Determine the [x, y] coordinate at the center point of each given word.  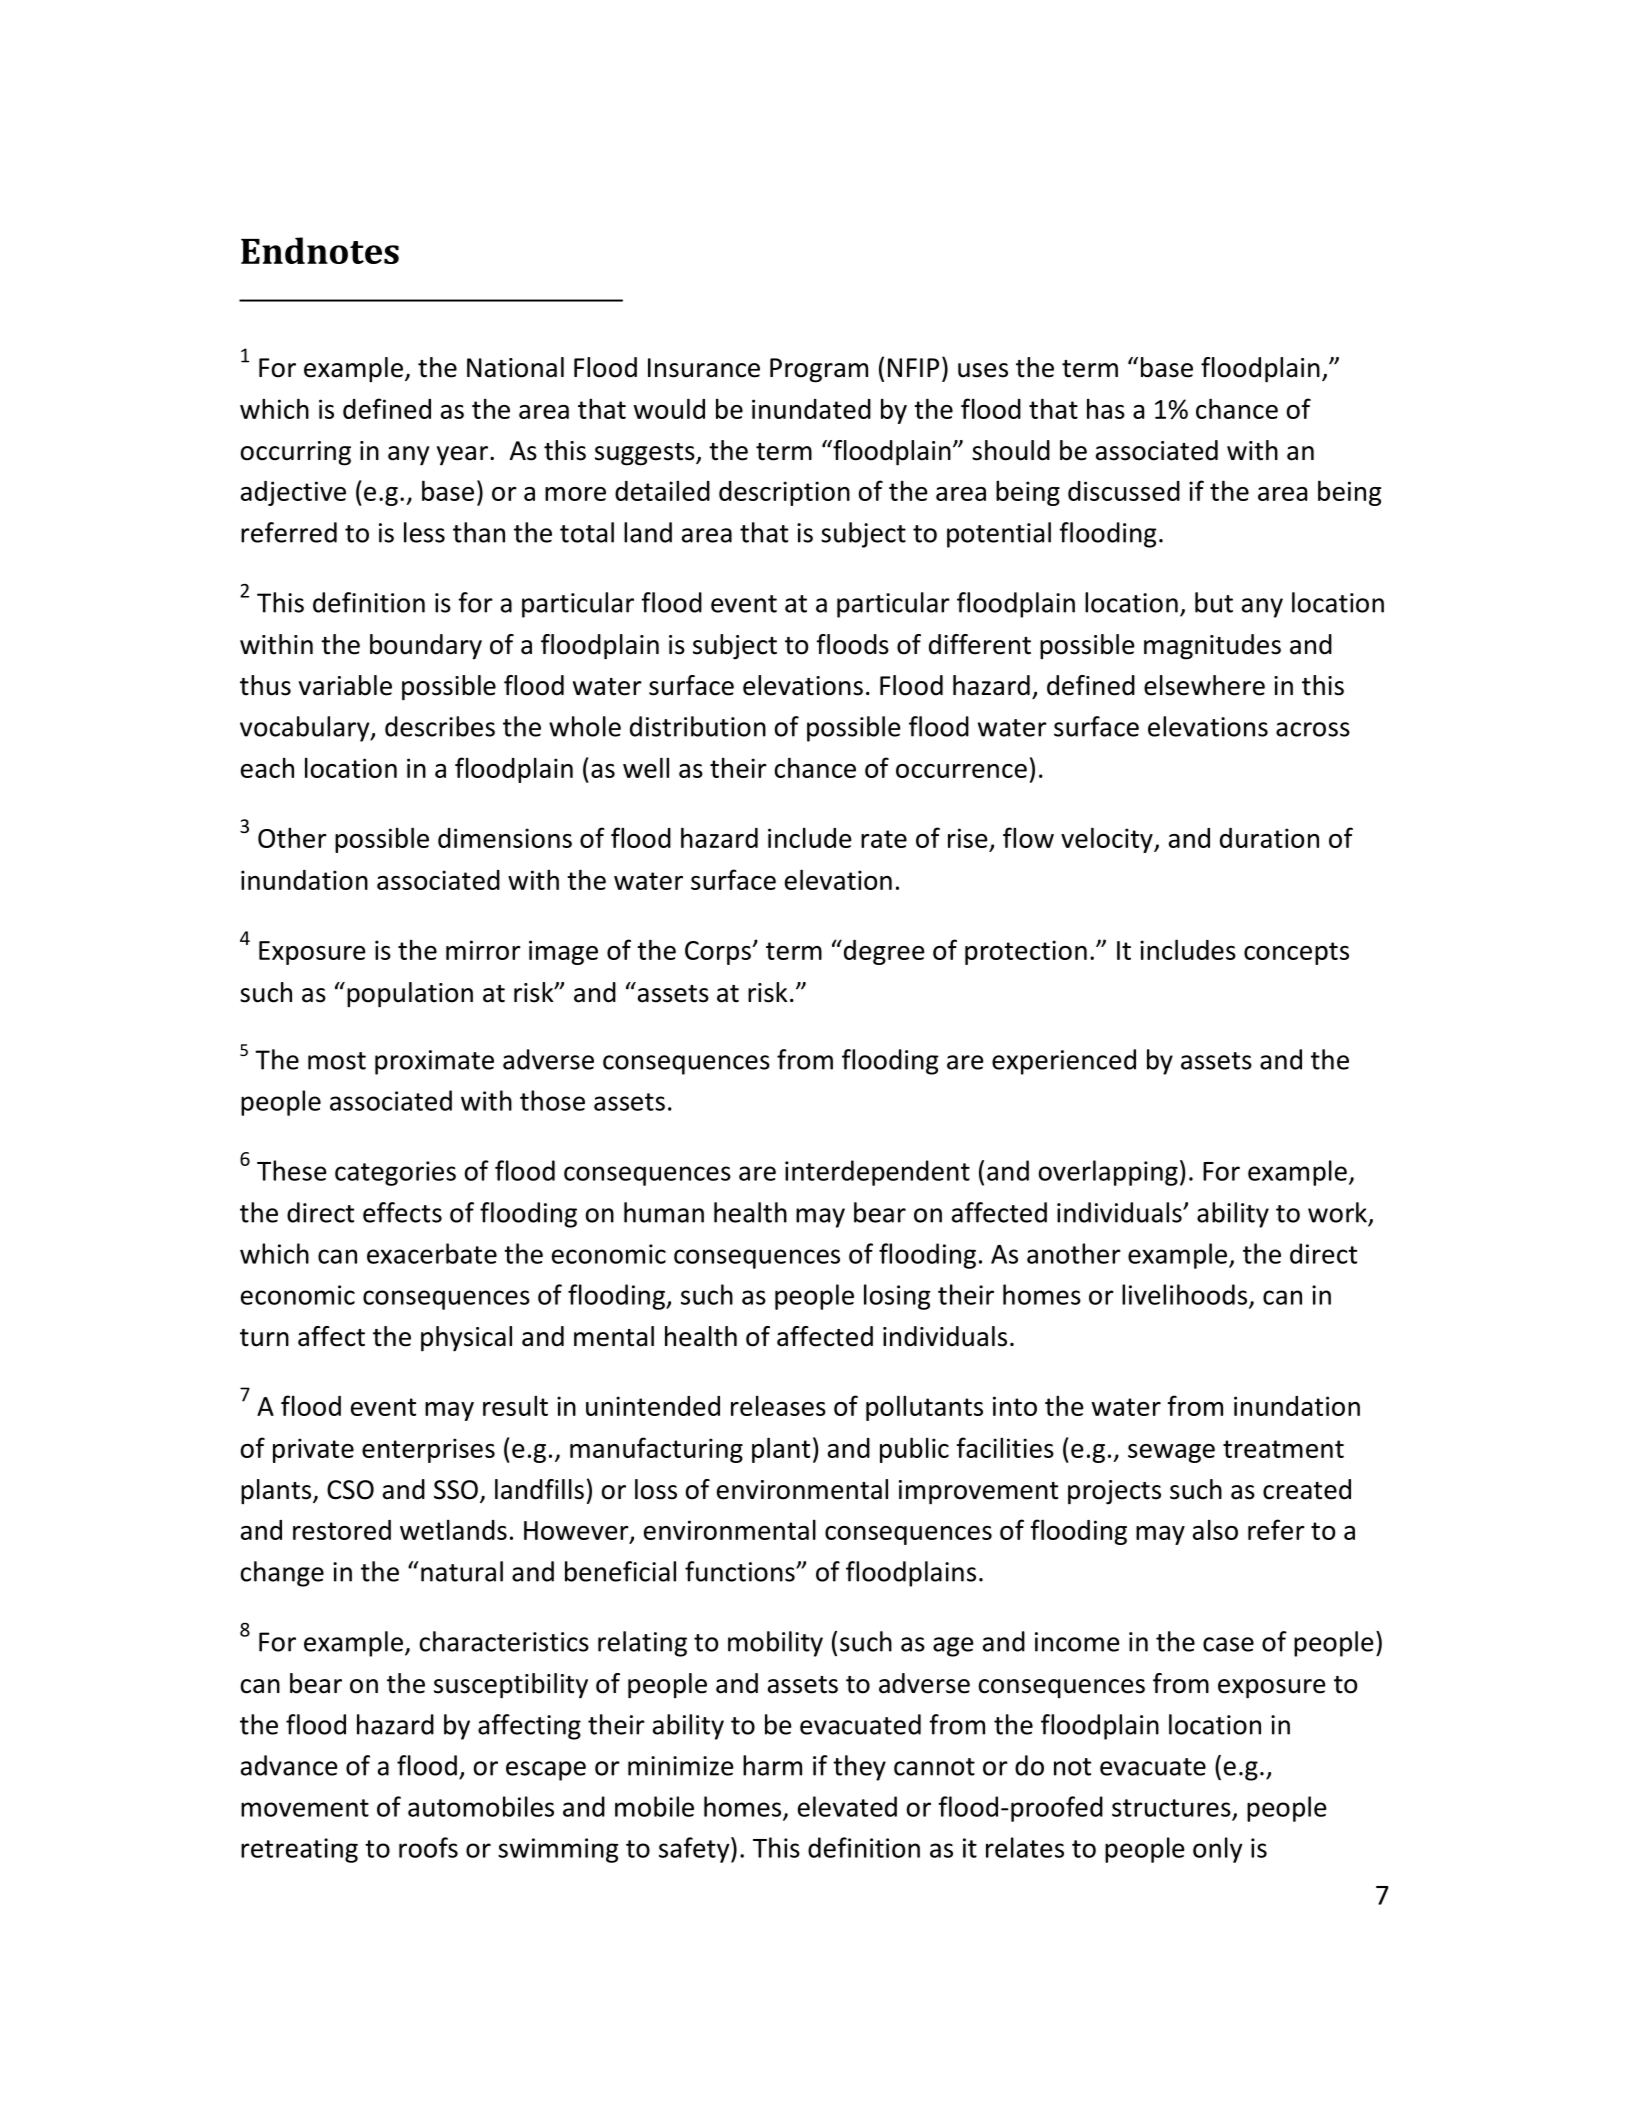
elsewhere [1204, 685]
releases [778, 1405]
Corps [719, 953]
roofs [428, 1847]
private [313, 1450]
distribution [698, 726]
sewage [1171, 1453]
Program [819, 370]
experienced [1064, 1062]
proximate [434, 1062]
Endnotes [320, 250]
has [1106, 408]
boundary [426, 647]
